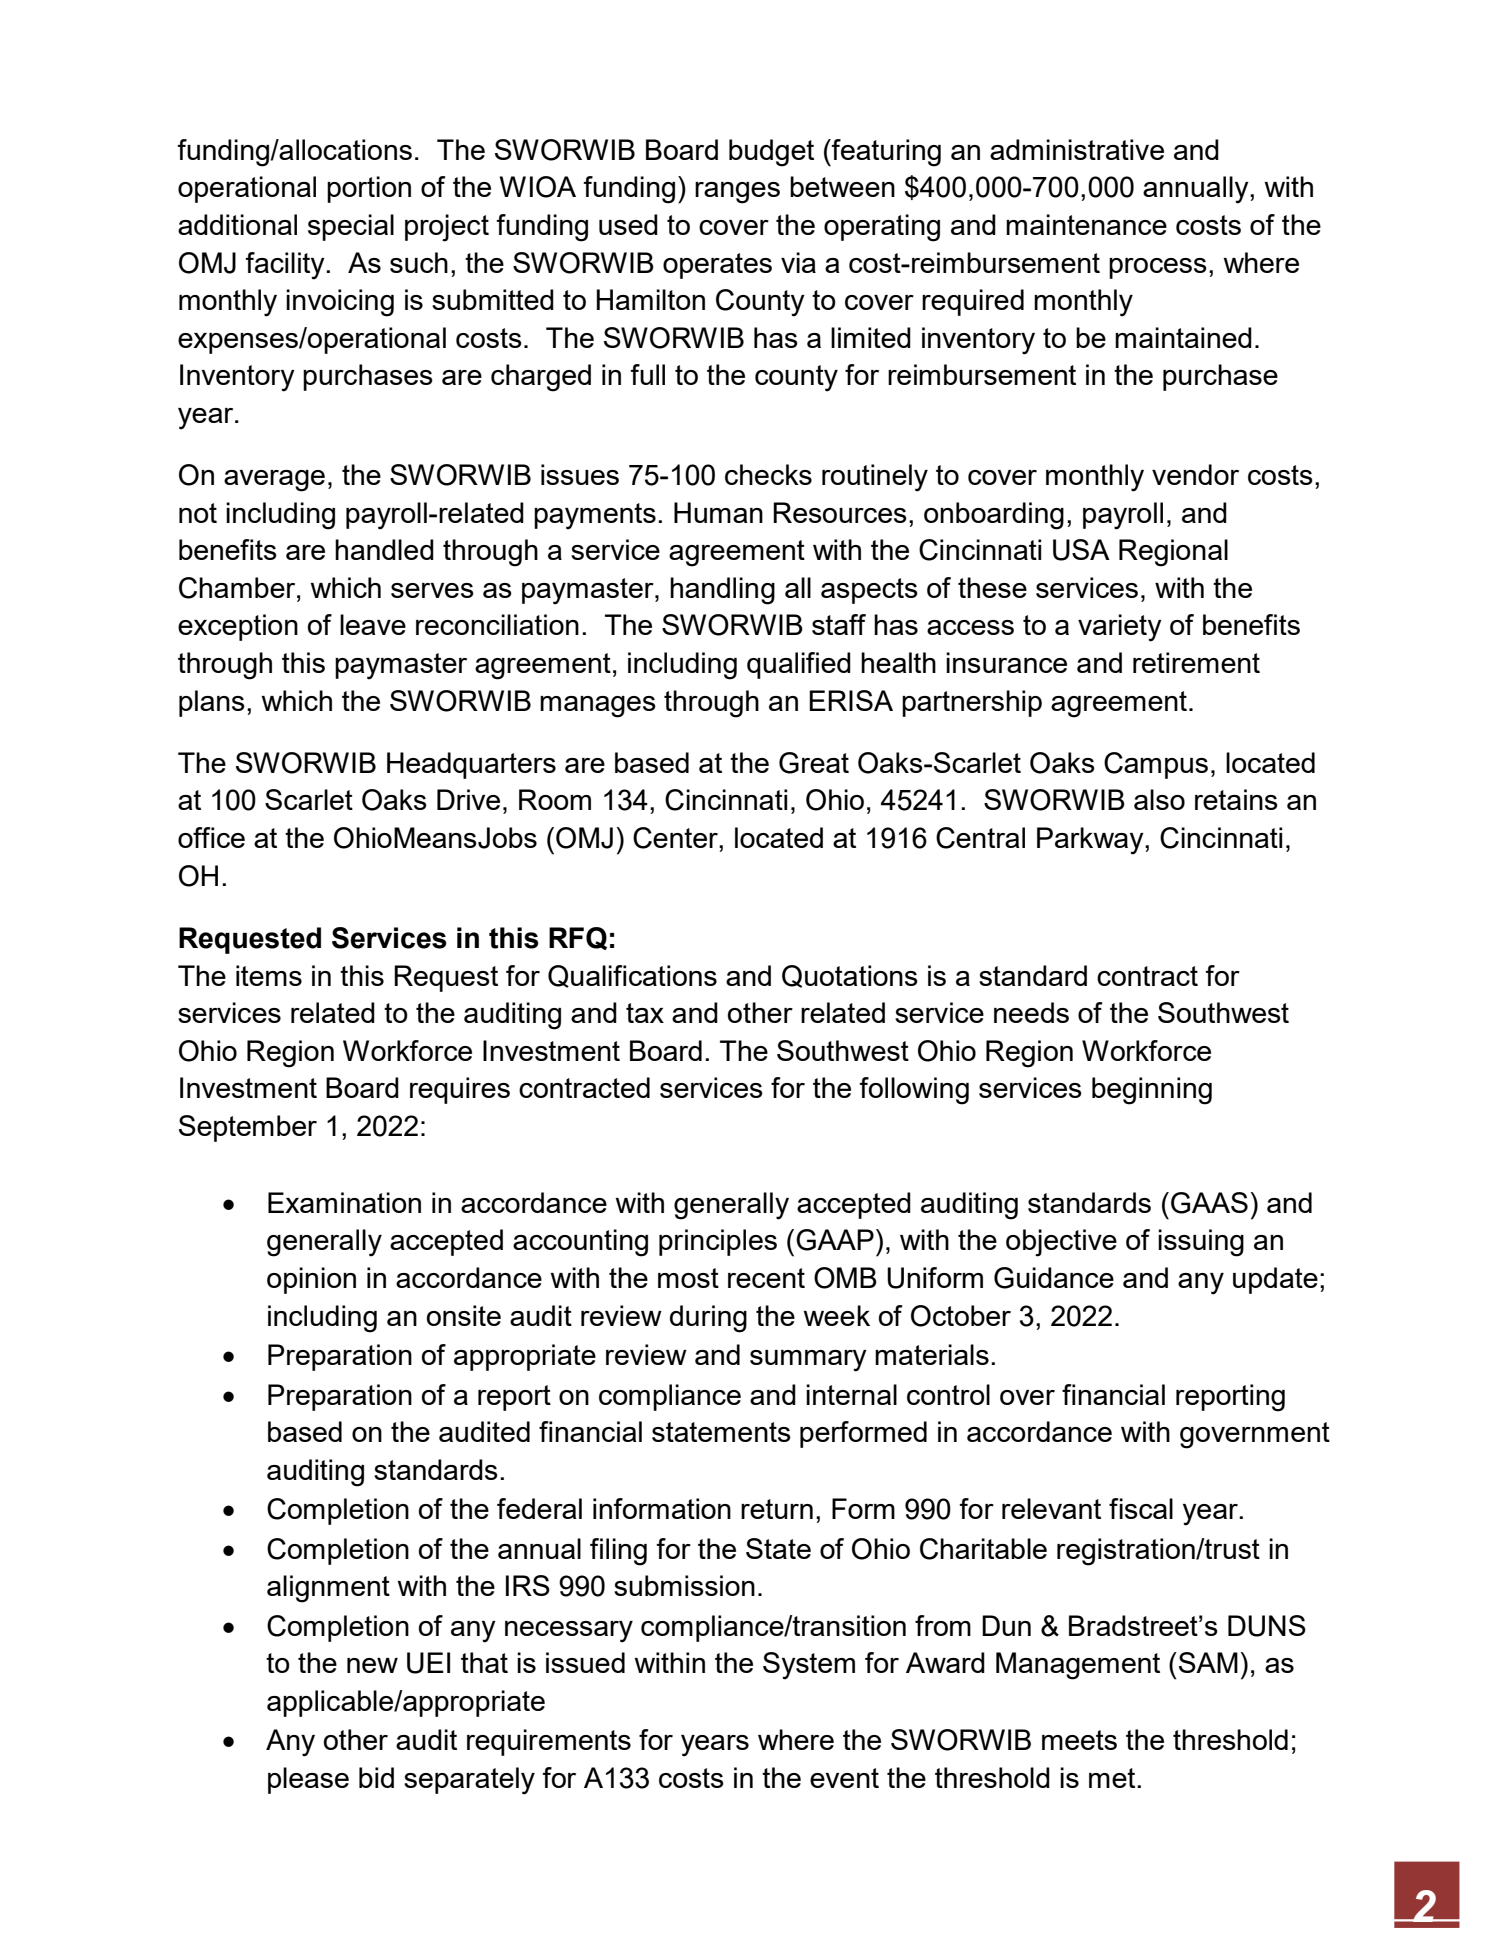  I want to click on maintenance, so click(1086, 224).
